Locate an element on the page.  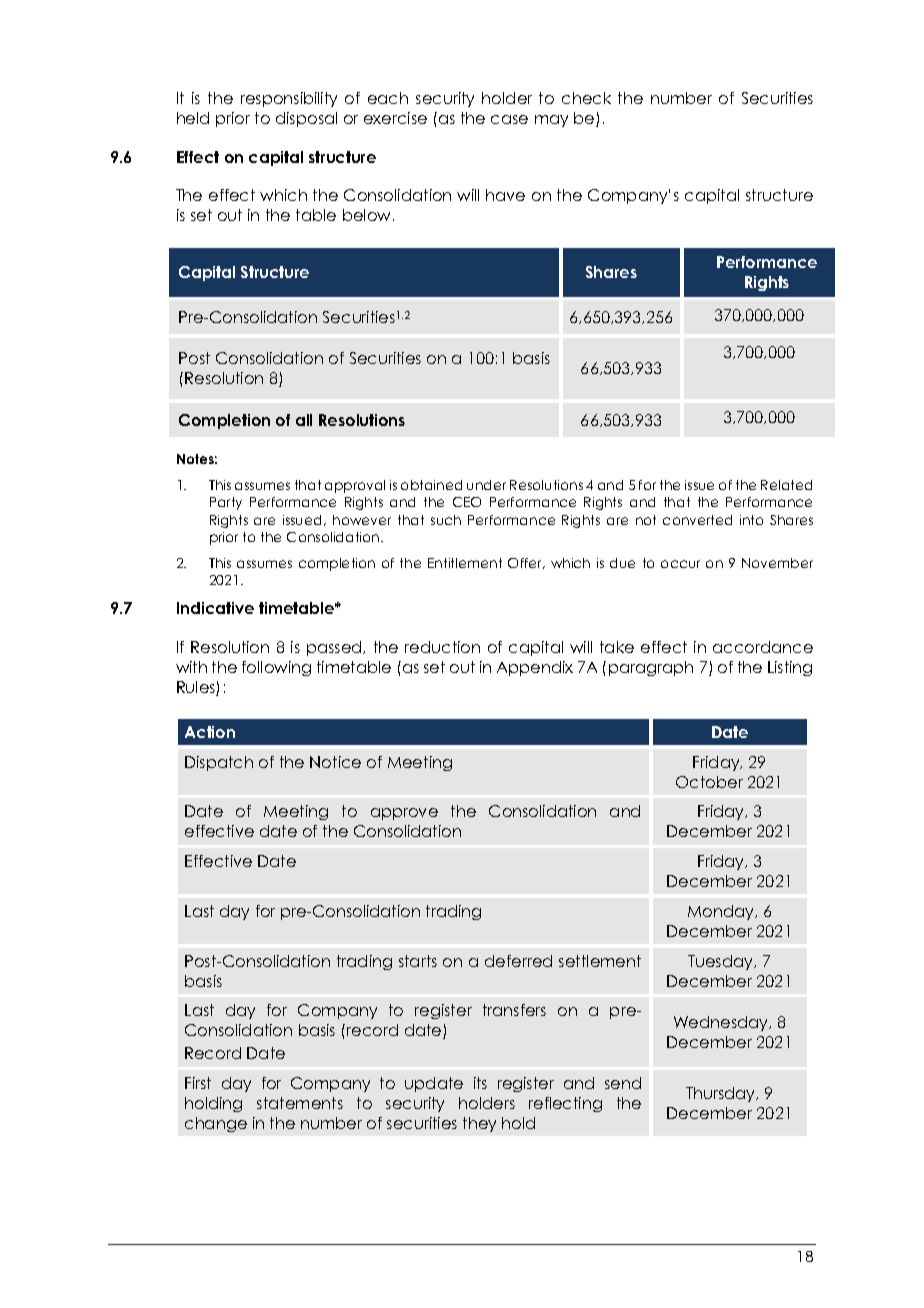
Entitlement is located at coordinates (465, 563).
